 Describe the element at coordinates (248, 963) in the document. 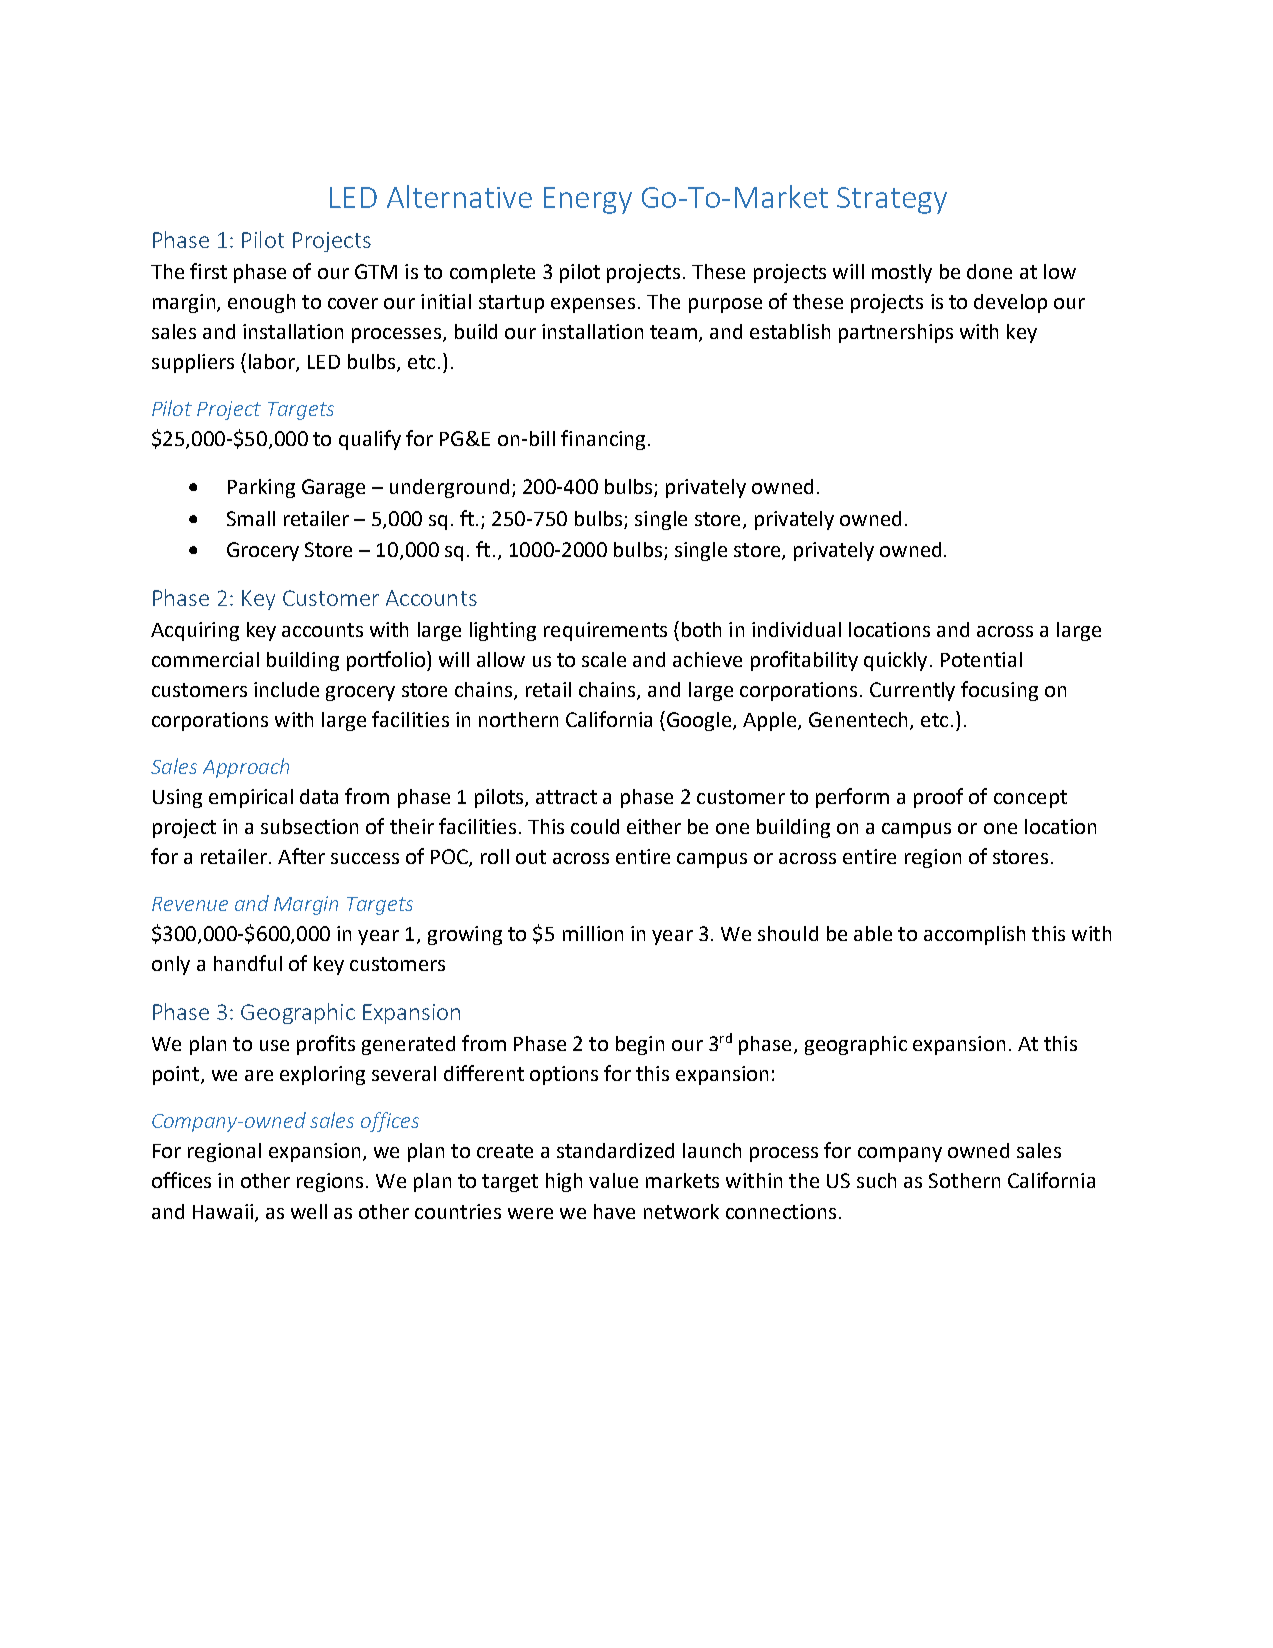

I see `handful` at that location.
